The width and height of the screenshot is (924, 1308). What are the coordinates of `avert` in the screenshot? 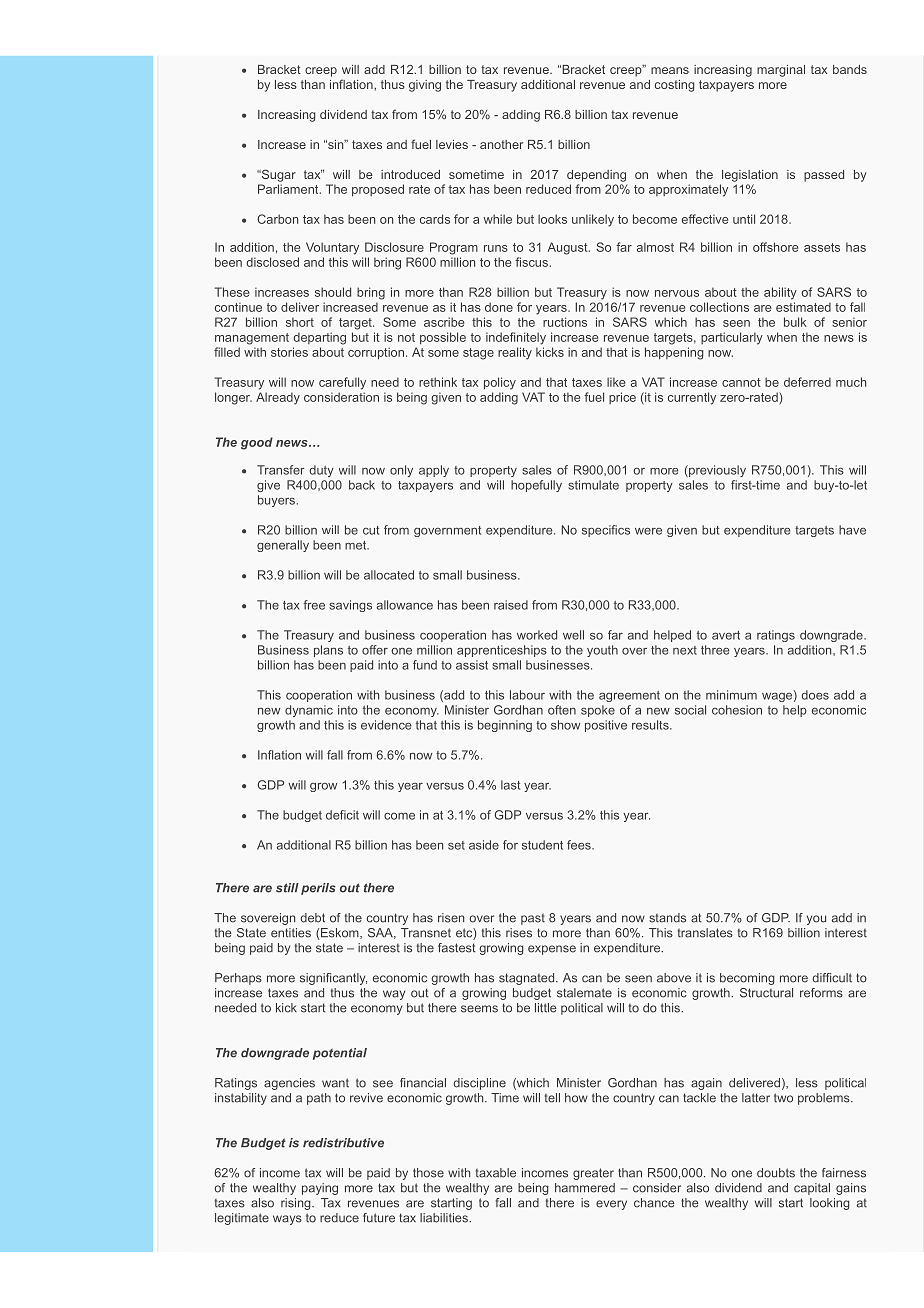 It's located at (726, 635).
